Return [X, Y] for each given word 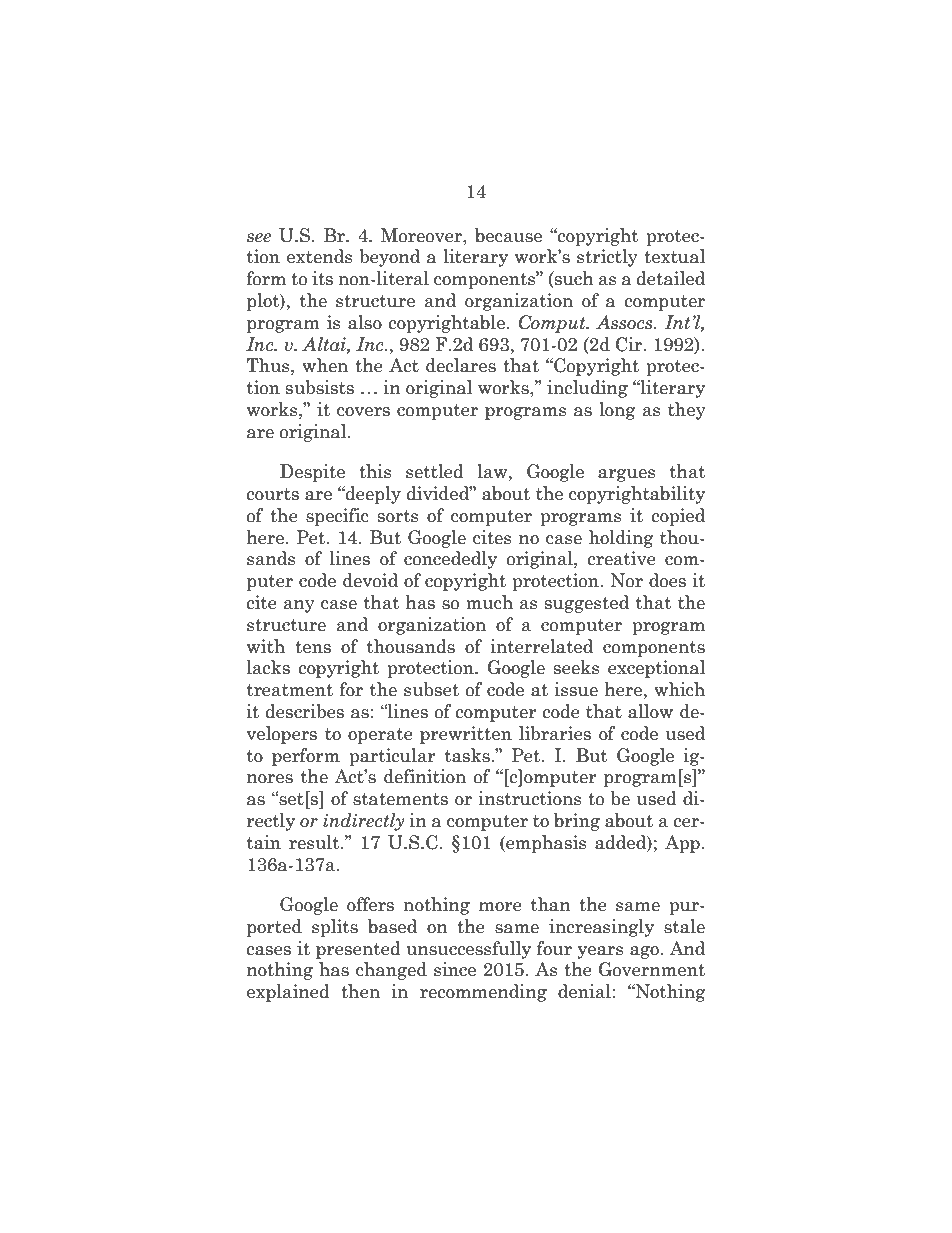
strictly [607, 258]
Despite [312, 473]
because [508, 235]
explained [288, 993]
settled [435, 471]
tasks [468, 755]
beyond [389, 258]
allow [650, 711]
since [455, 969]
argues [627, 475]
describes [305, 711]
